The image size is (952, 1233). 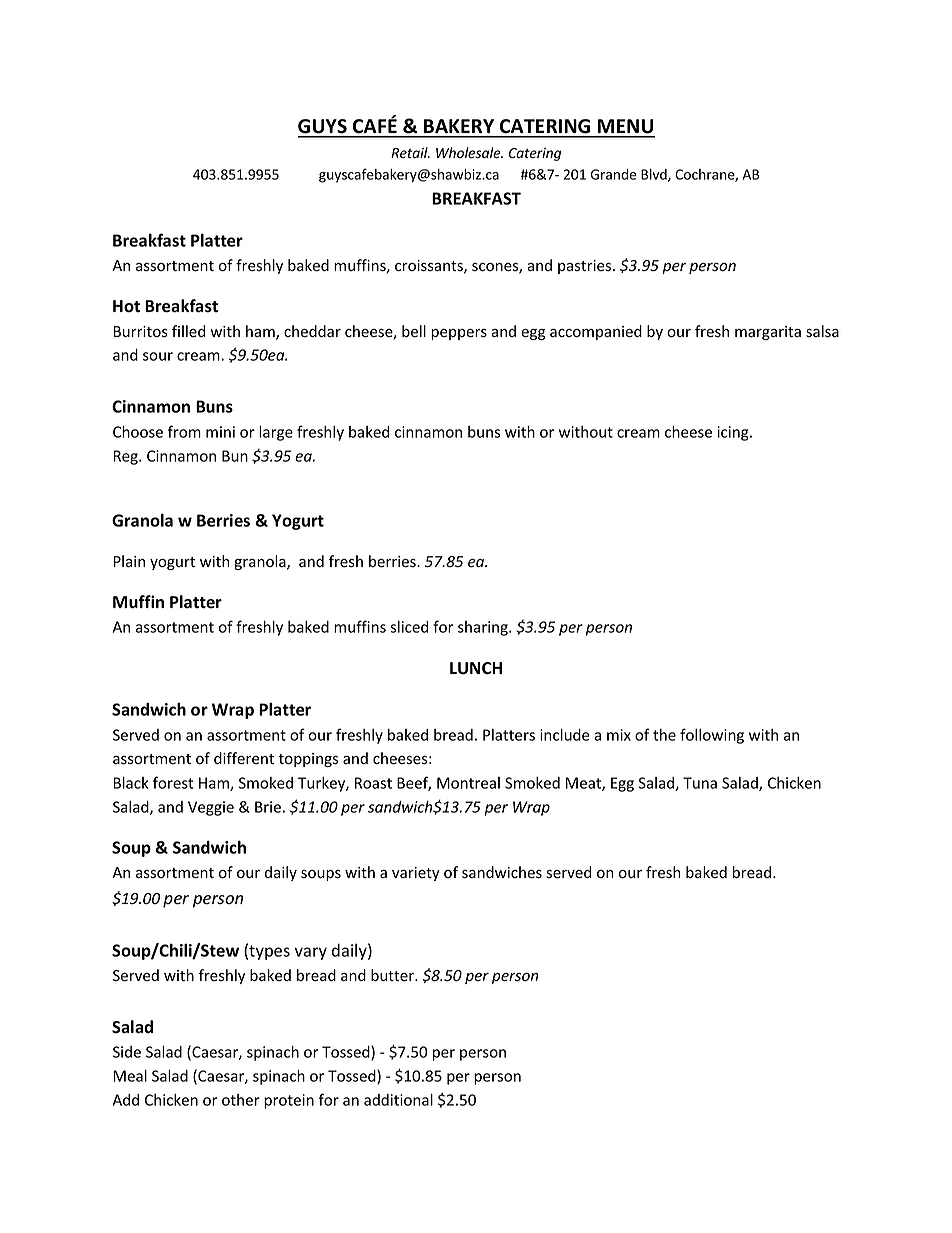 What do you see at coordinates (484, 628) in the page?
I see `sharing` at bounding box center [484, 628].
